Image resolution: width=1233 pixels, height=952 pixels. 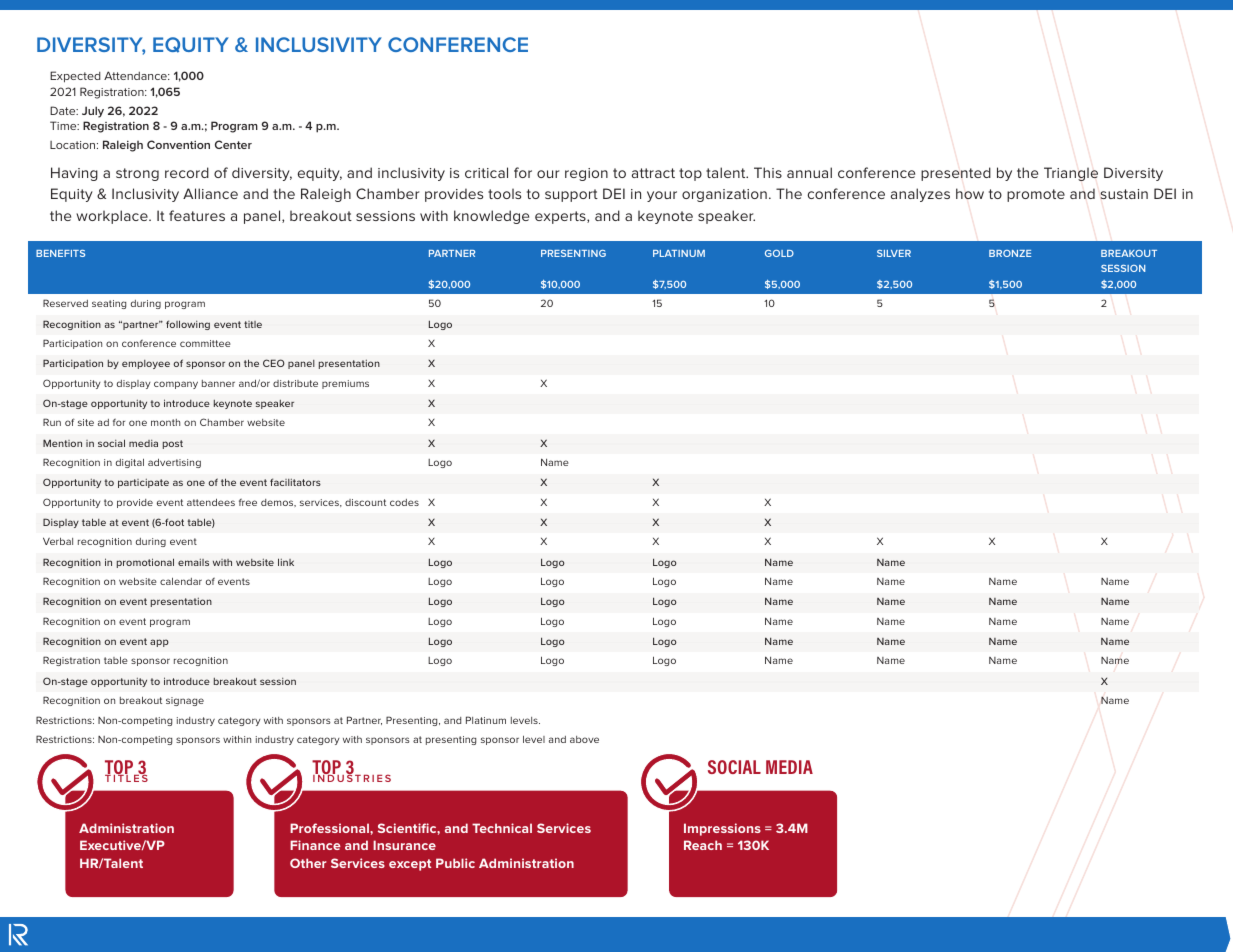 What do you see at coordinates (143, 483) in the screenshot?
I see `participate` at bounding box center [143, 483].
